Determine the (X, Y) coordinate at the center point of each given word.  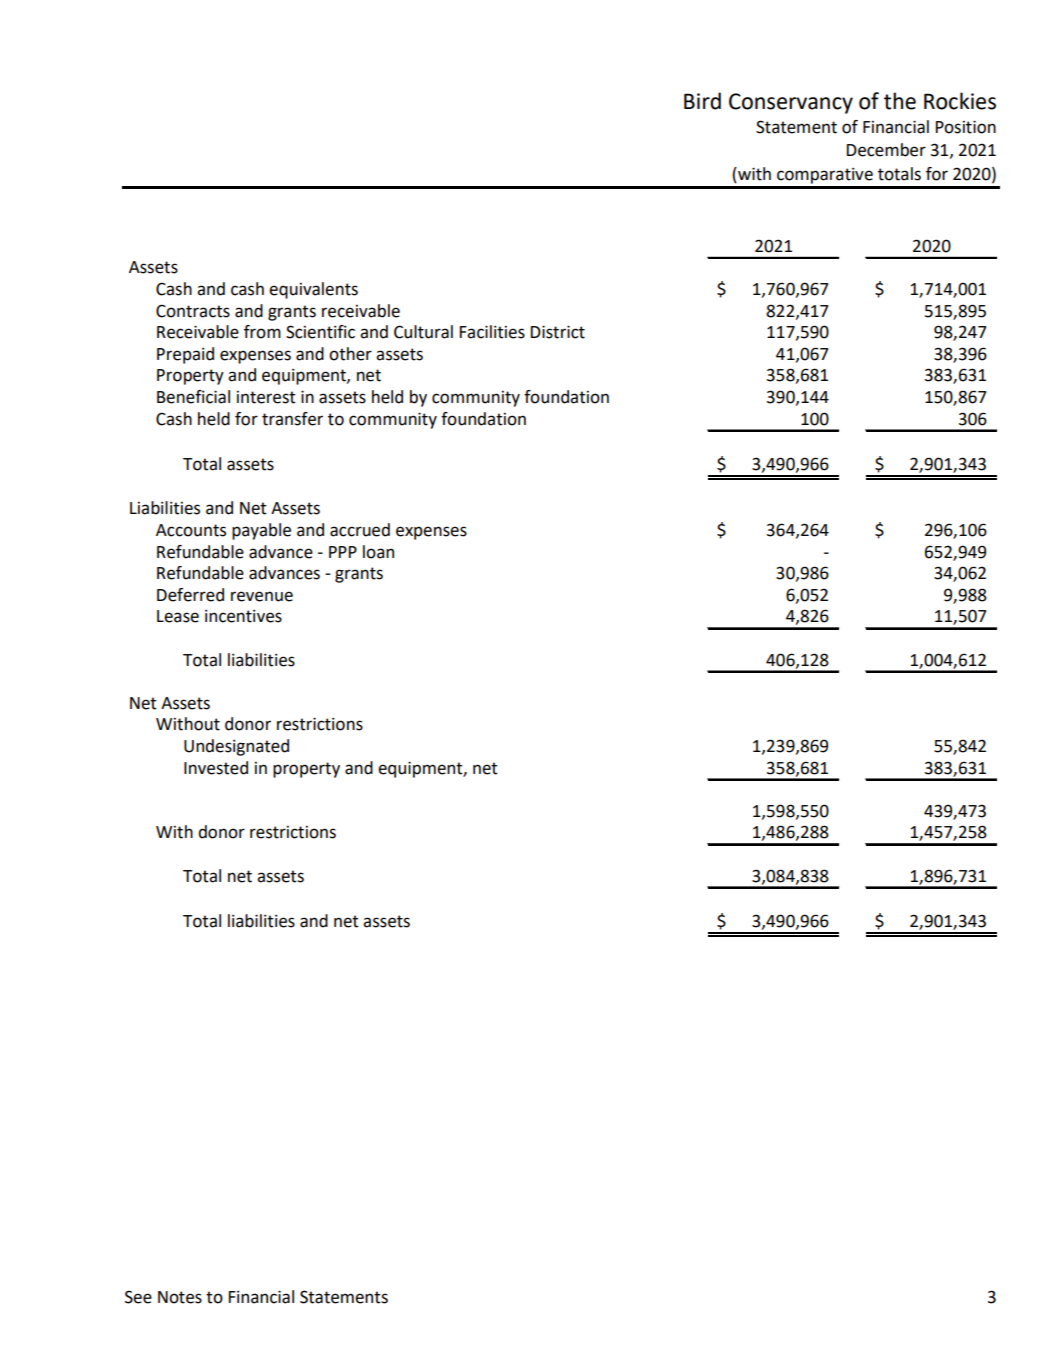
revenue (262, 596)
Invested (216, 768)
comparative (825, 176)
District (558, 332)
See (138, 1297)
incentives (243, 616)
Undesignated (236, 747)
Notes (180, 1297)
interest (266, 397)
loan (378, 552)
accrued (360, 530)
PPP (343, 552)
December (886, 150)
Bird (702, 101)
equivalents (313, 290)
